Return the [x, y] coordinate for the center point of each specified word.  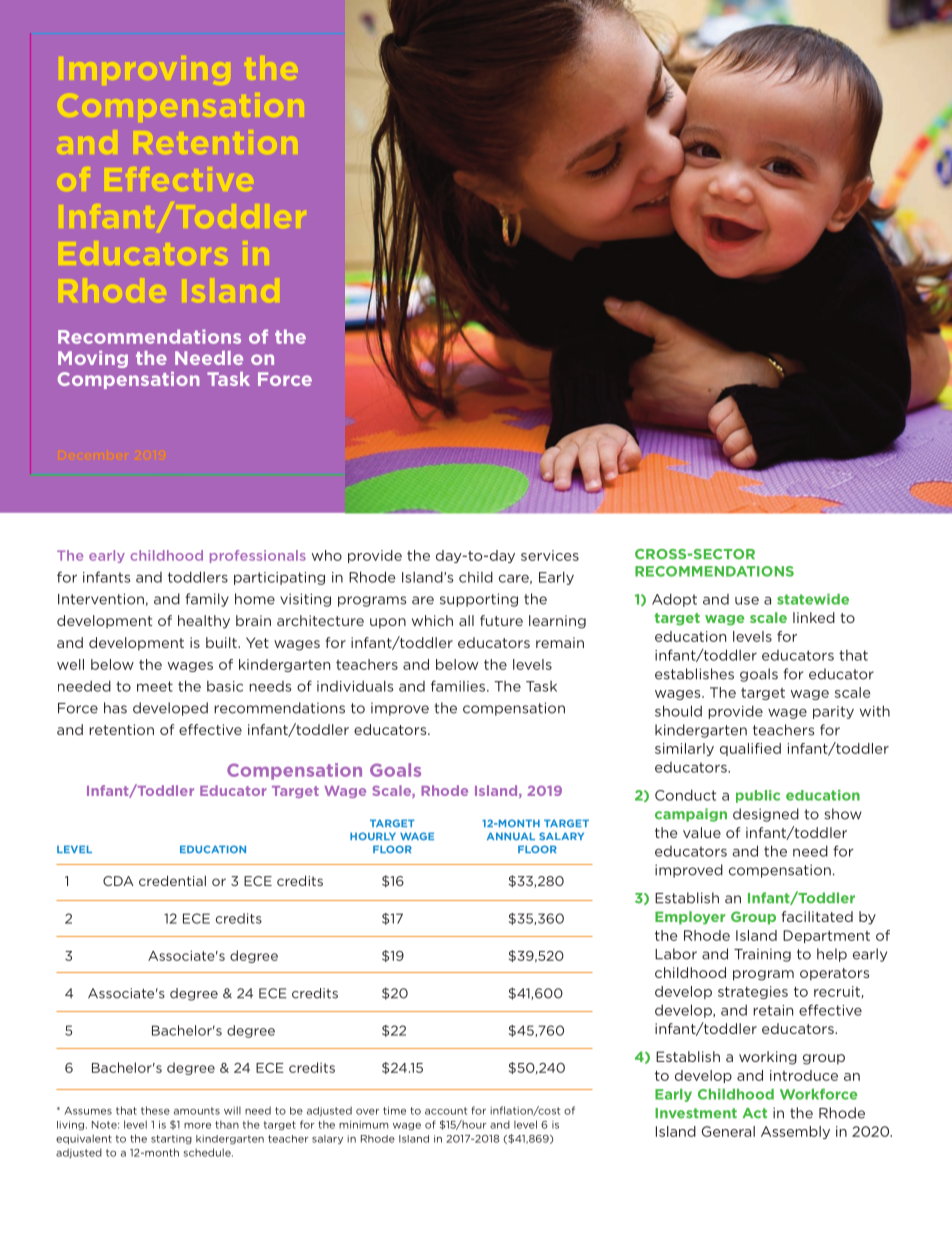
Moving [93, 359]
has [115, 708]
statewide [813, 599]
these [155, 1110]
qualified [750, 749]
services [550, 555]
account [446, 1111]
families [459, 686]
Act [754, 1113]
